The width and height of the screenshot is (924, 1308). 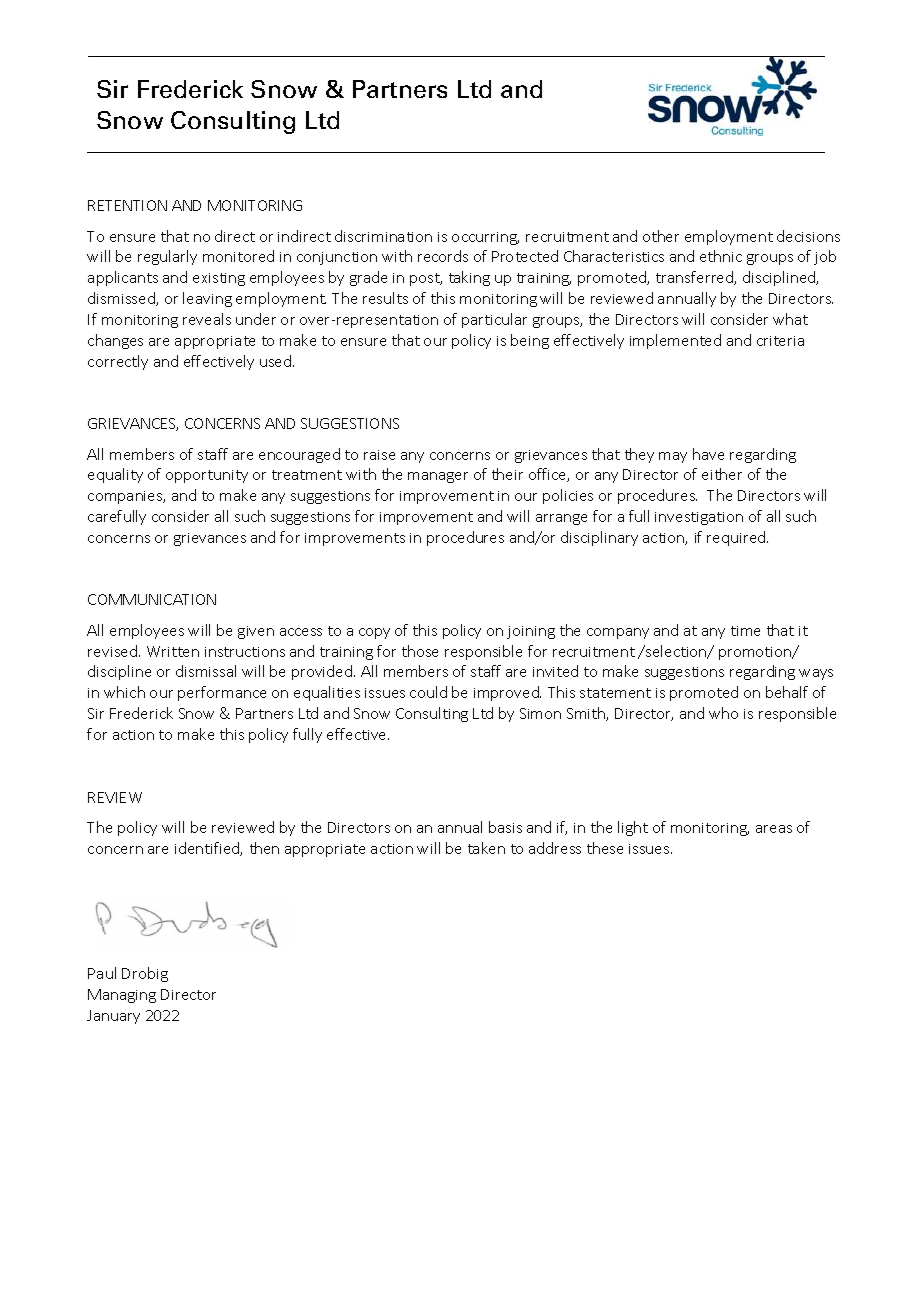 What do you see at coordinates (122, 996) in the screenshot?
I see `Managing` at bounding box center [122, 996].
